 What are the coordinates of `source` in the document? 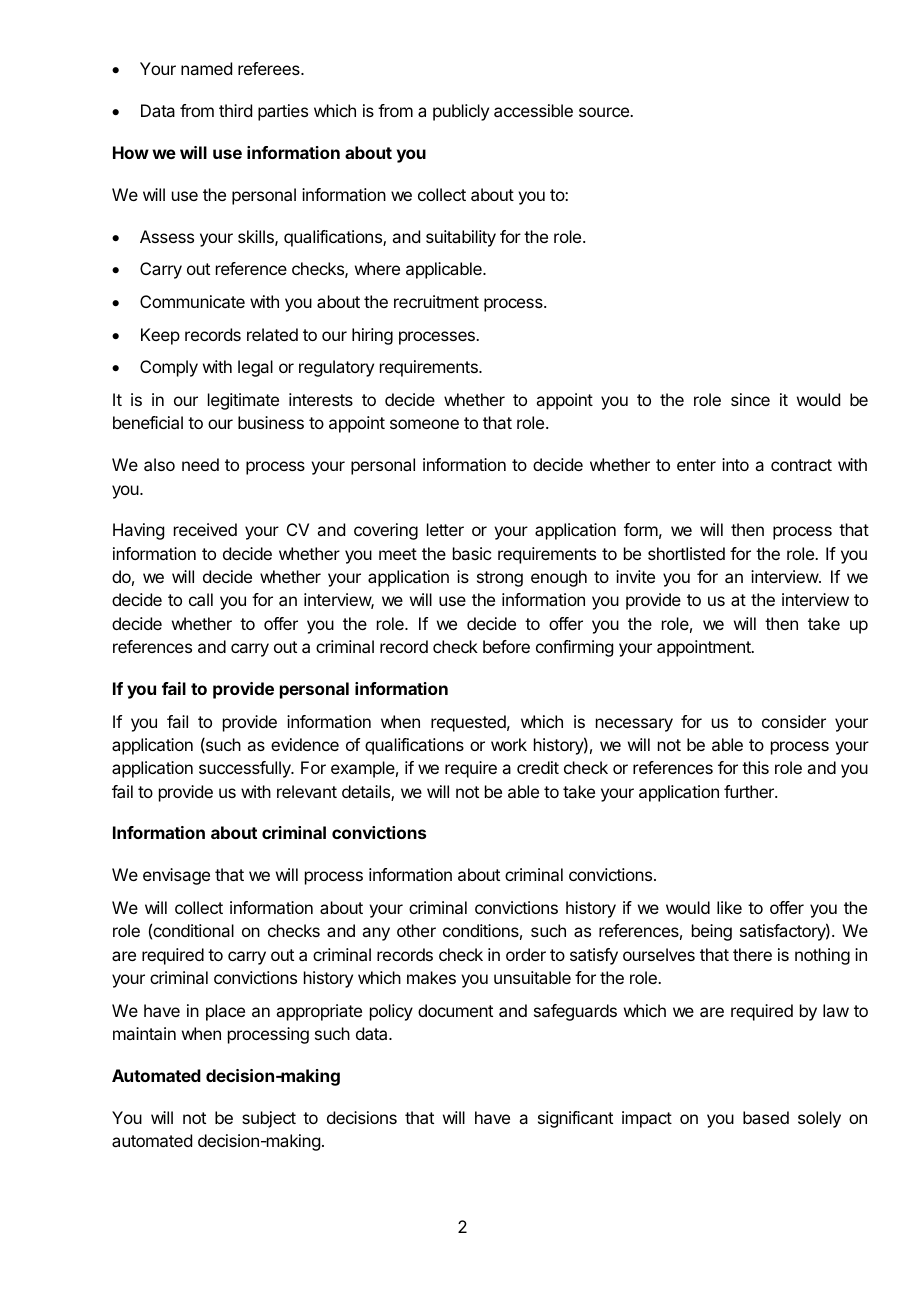 It's located at (605, 112).
